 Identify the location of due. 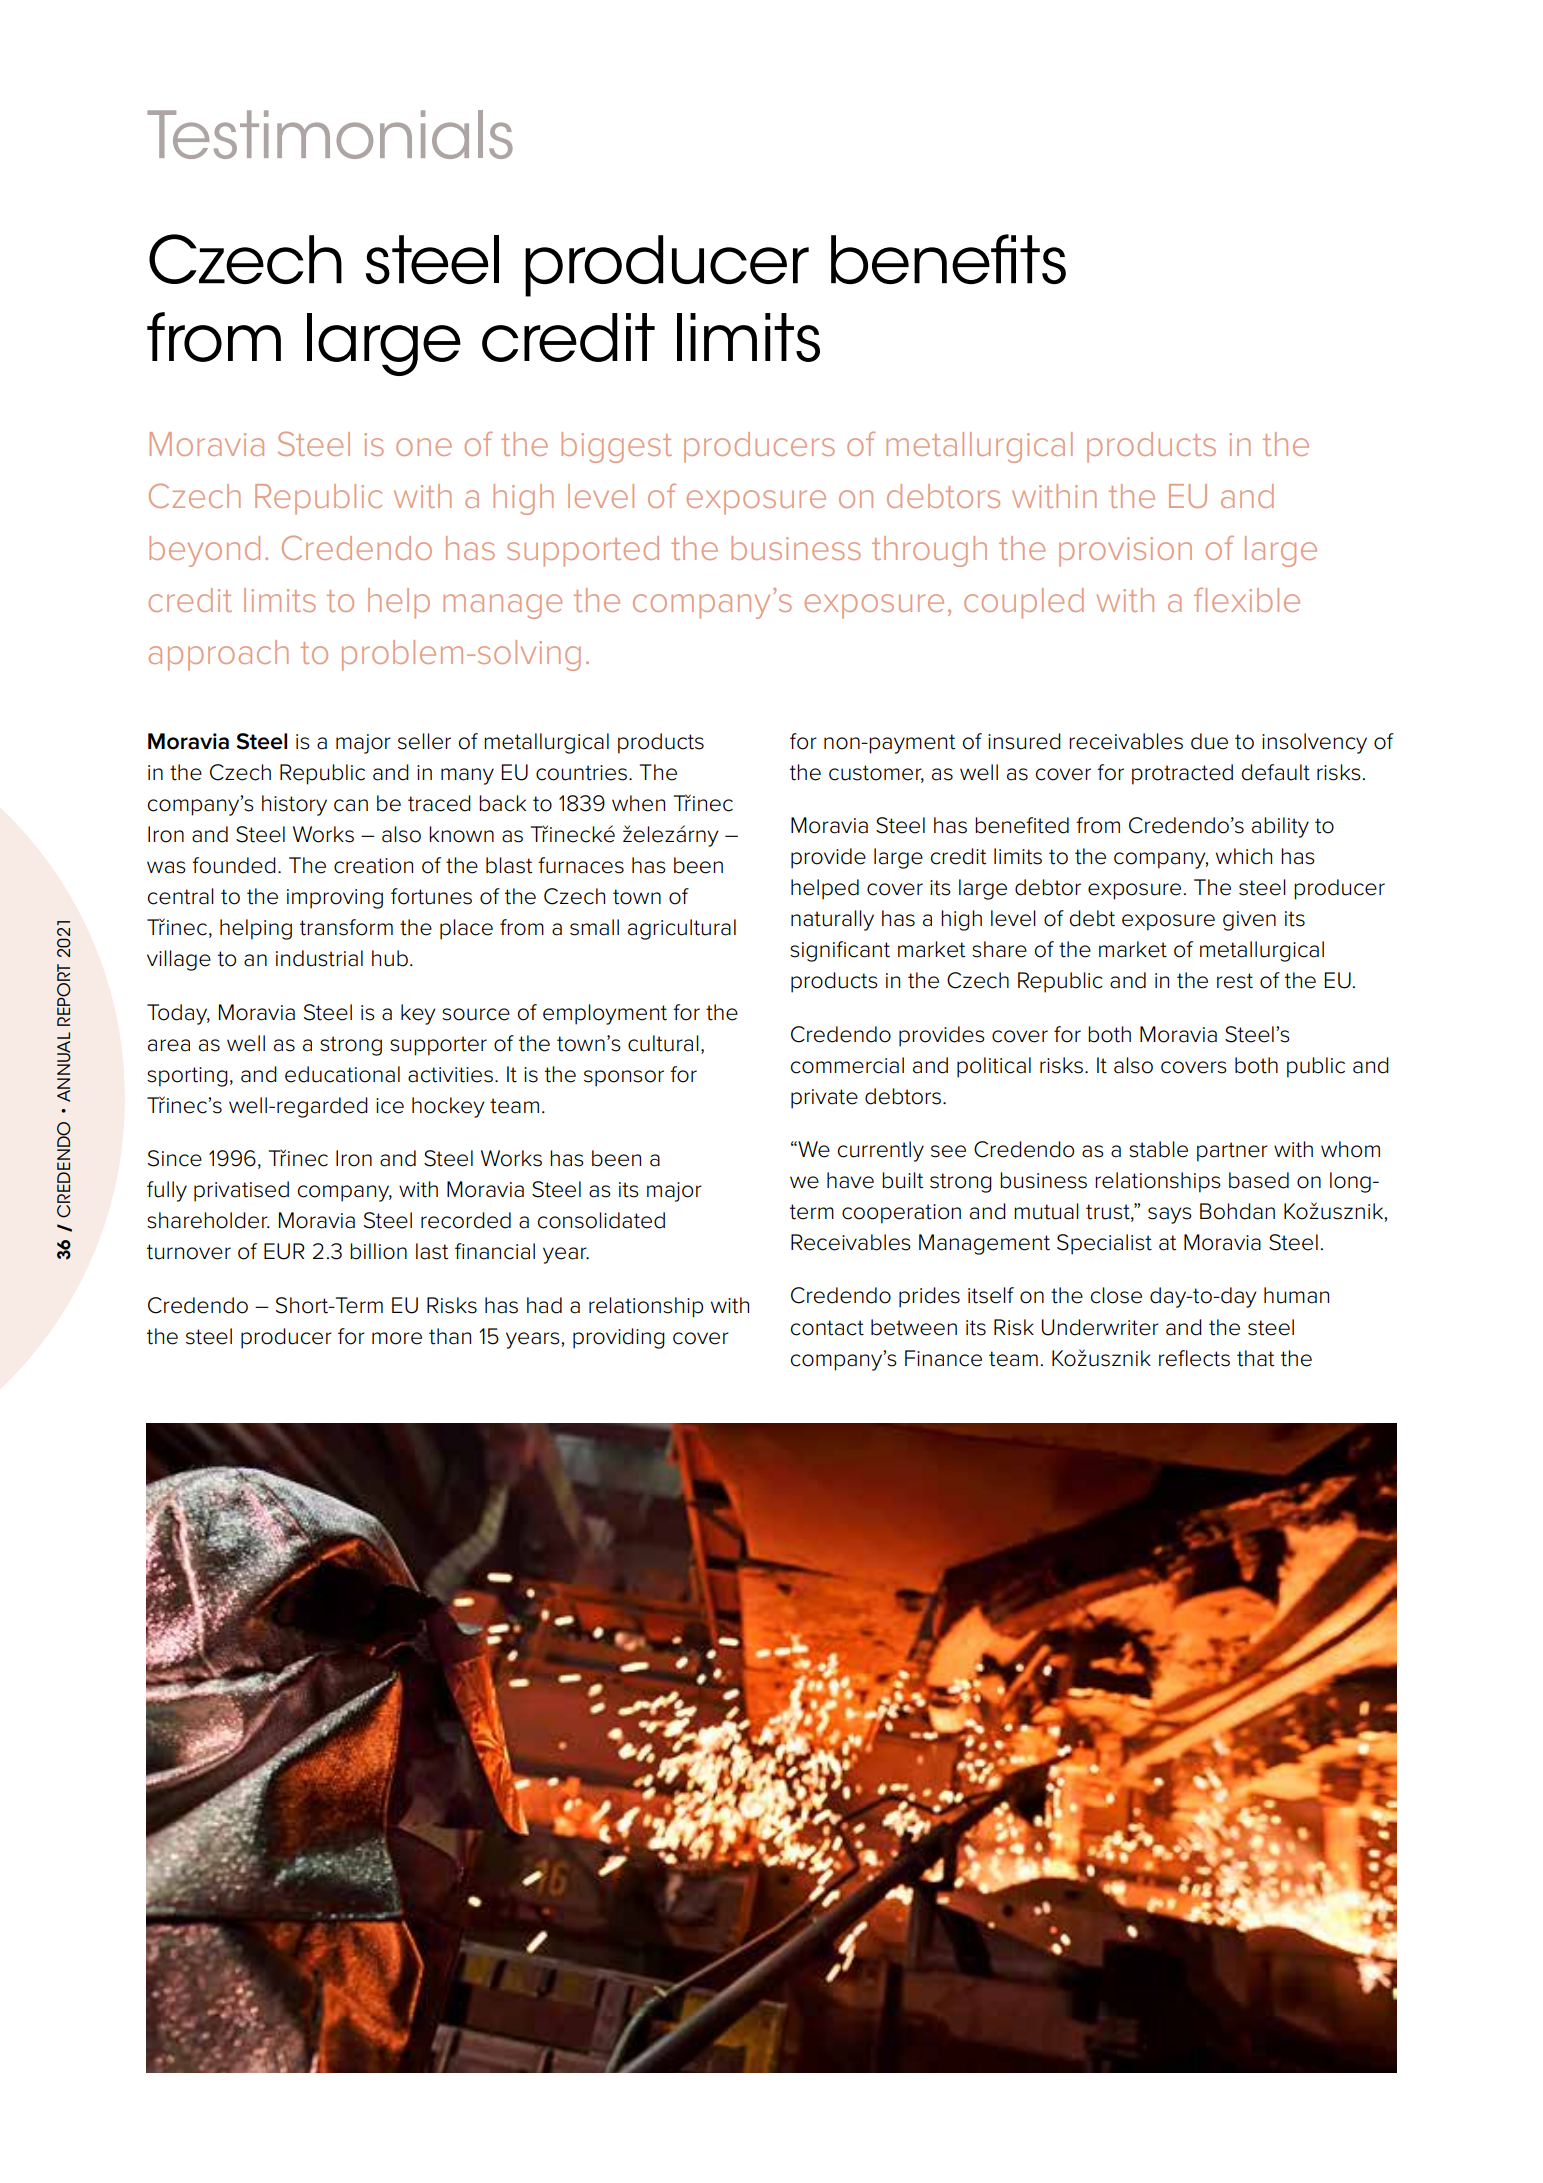
(1209, 741).
